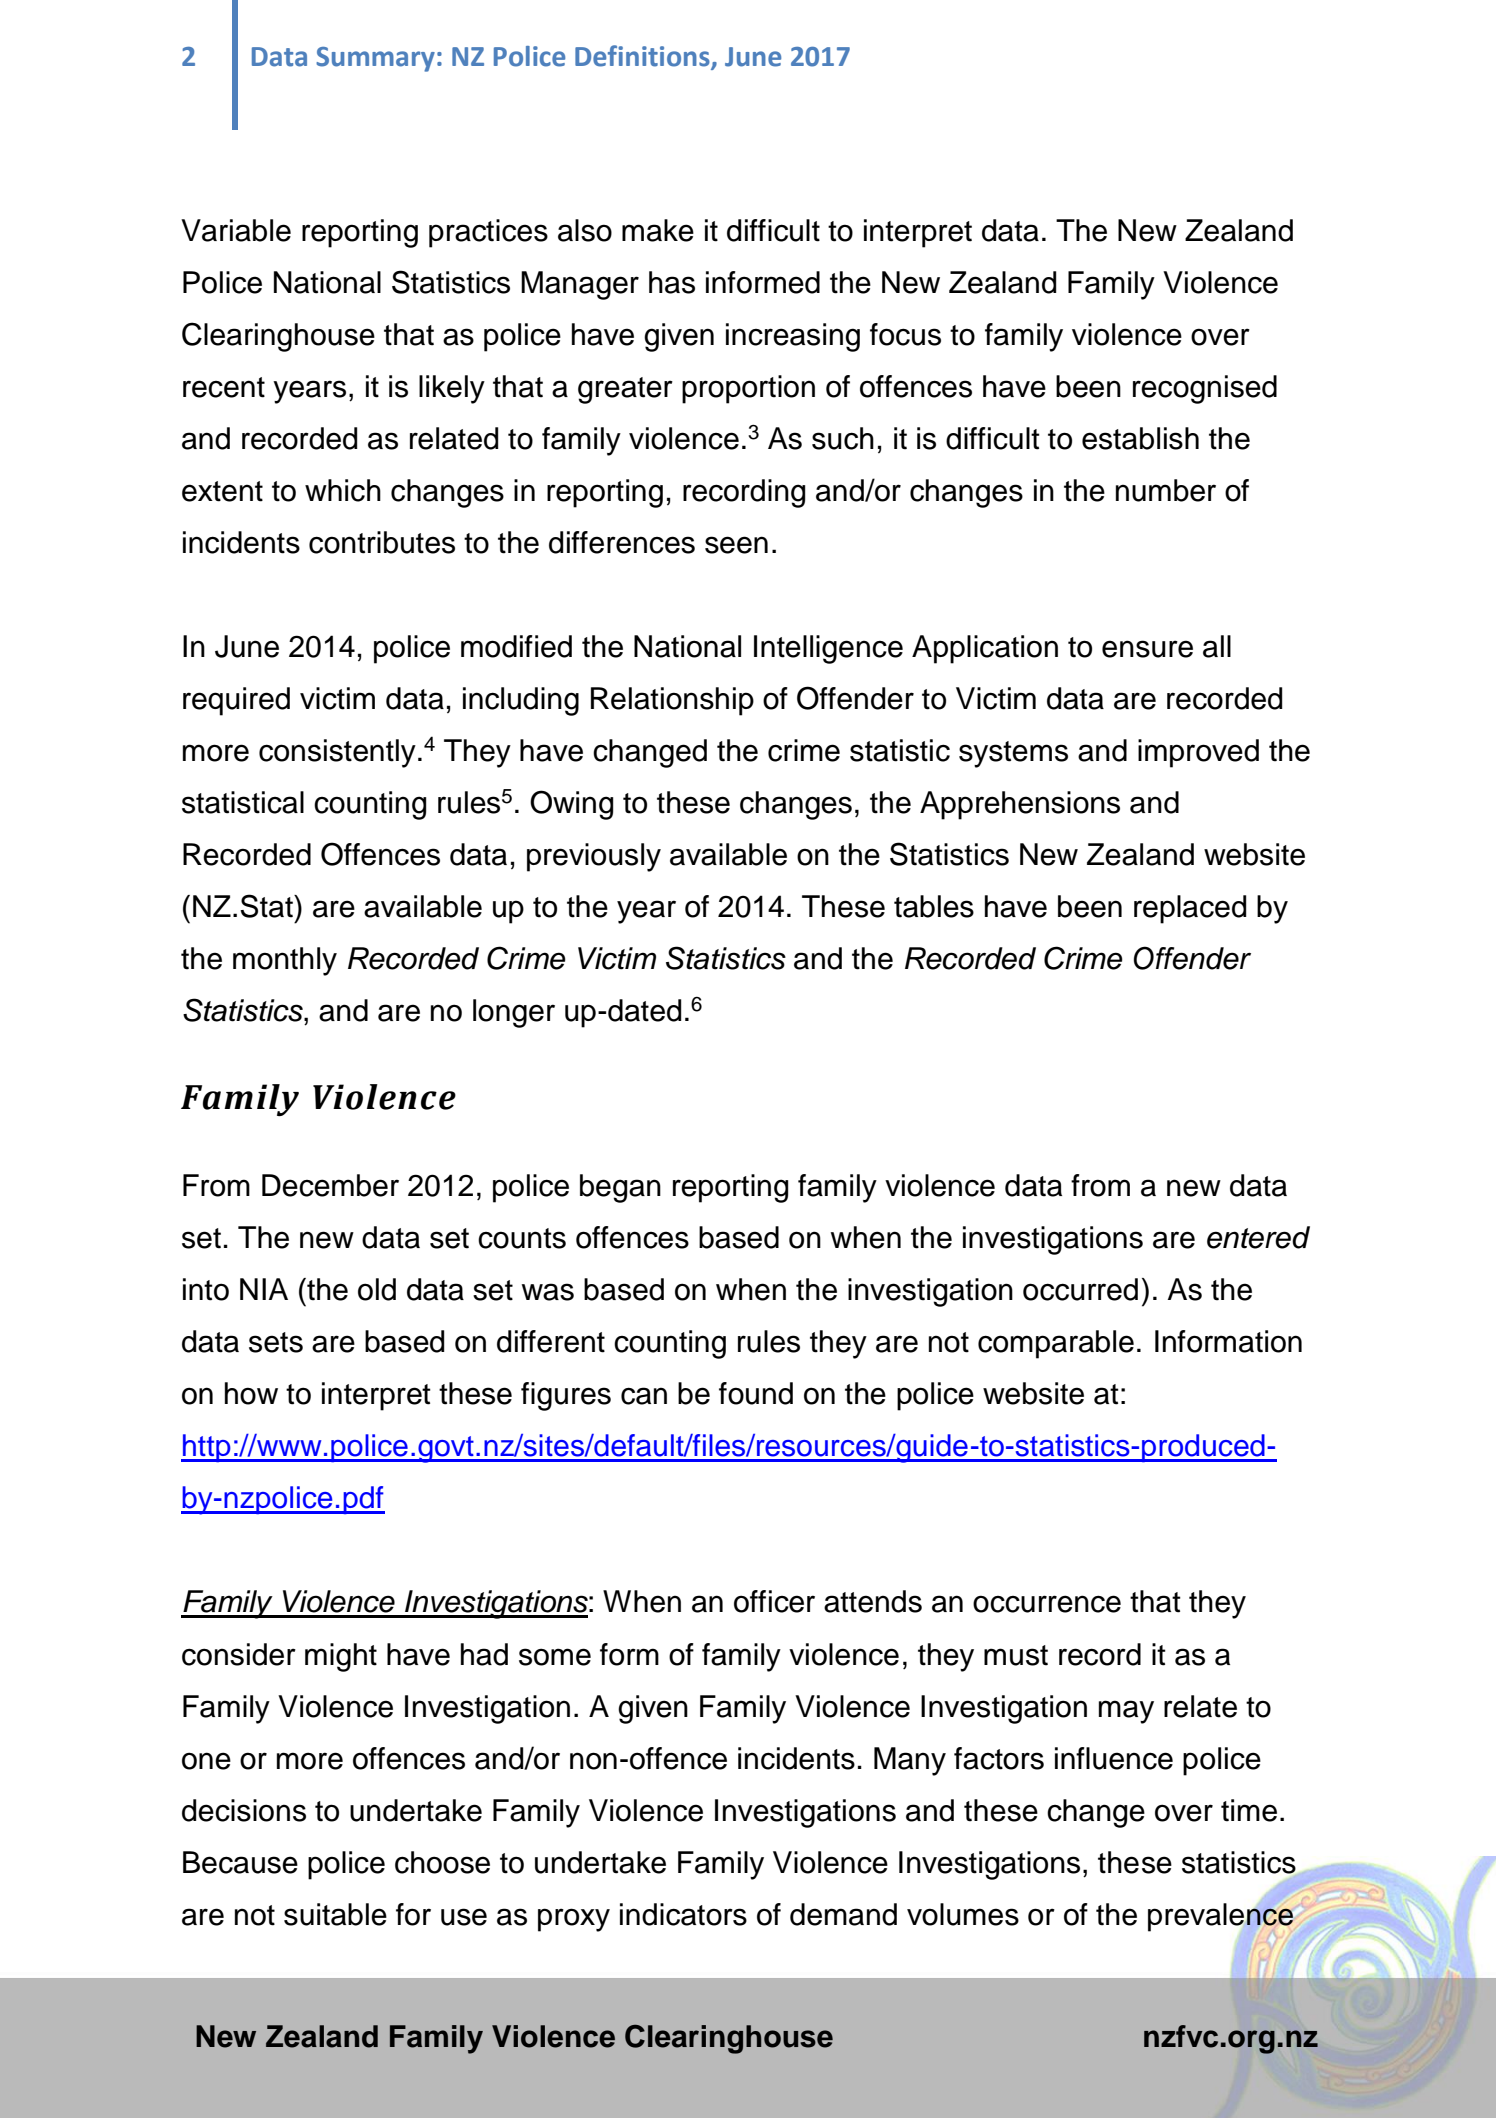  Describe the element at coordinates (335, 1914) in the screenshot. I see `suitable` at that location.
